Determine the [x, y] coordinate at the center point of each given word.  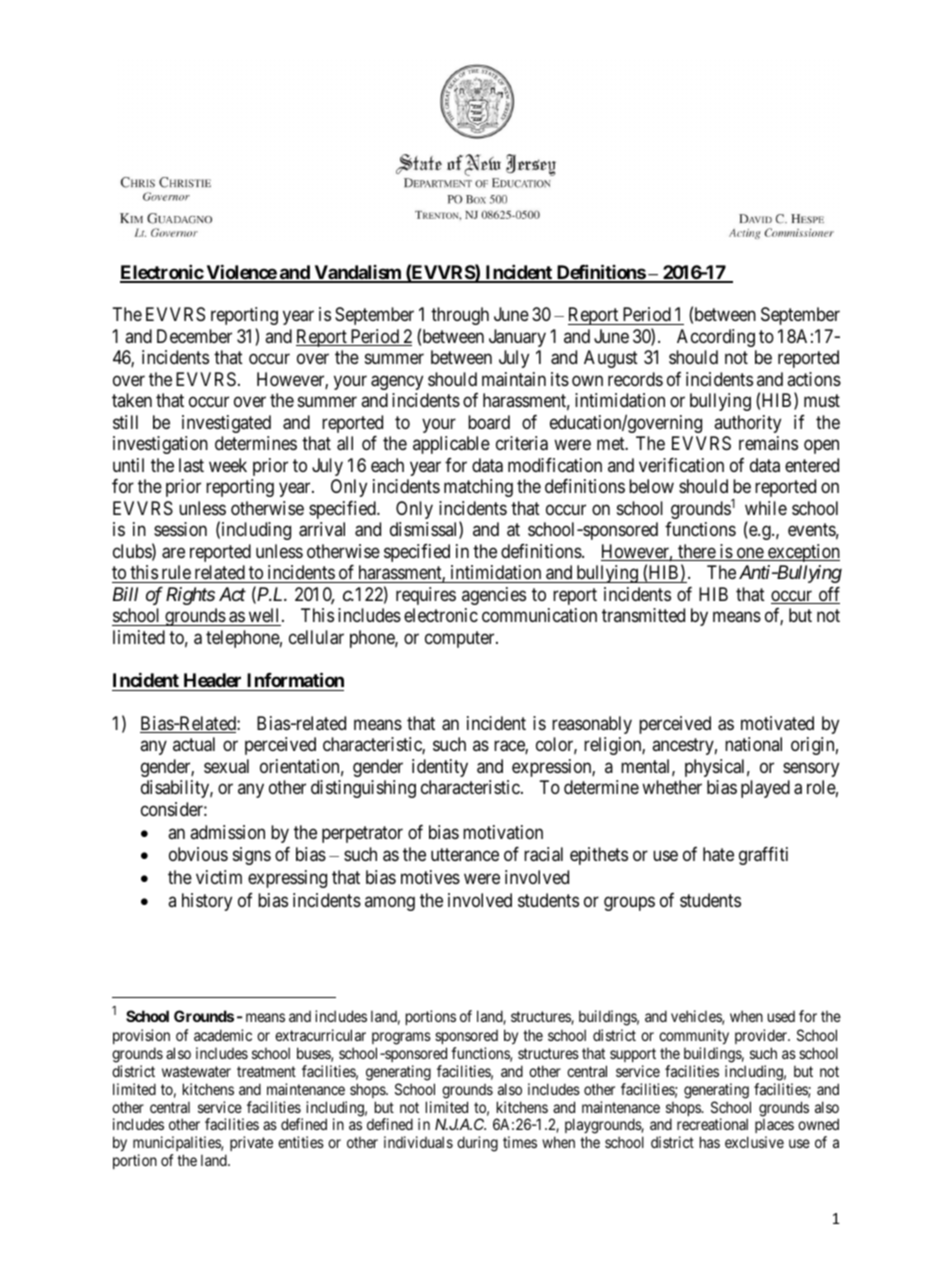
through [460, 316]
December [194, 336]
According [716, 338]
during [477, 1144]
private [251, 1143]
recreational [712, 1124]
